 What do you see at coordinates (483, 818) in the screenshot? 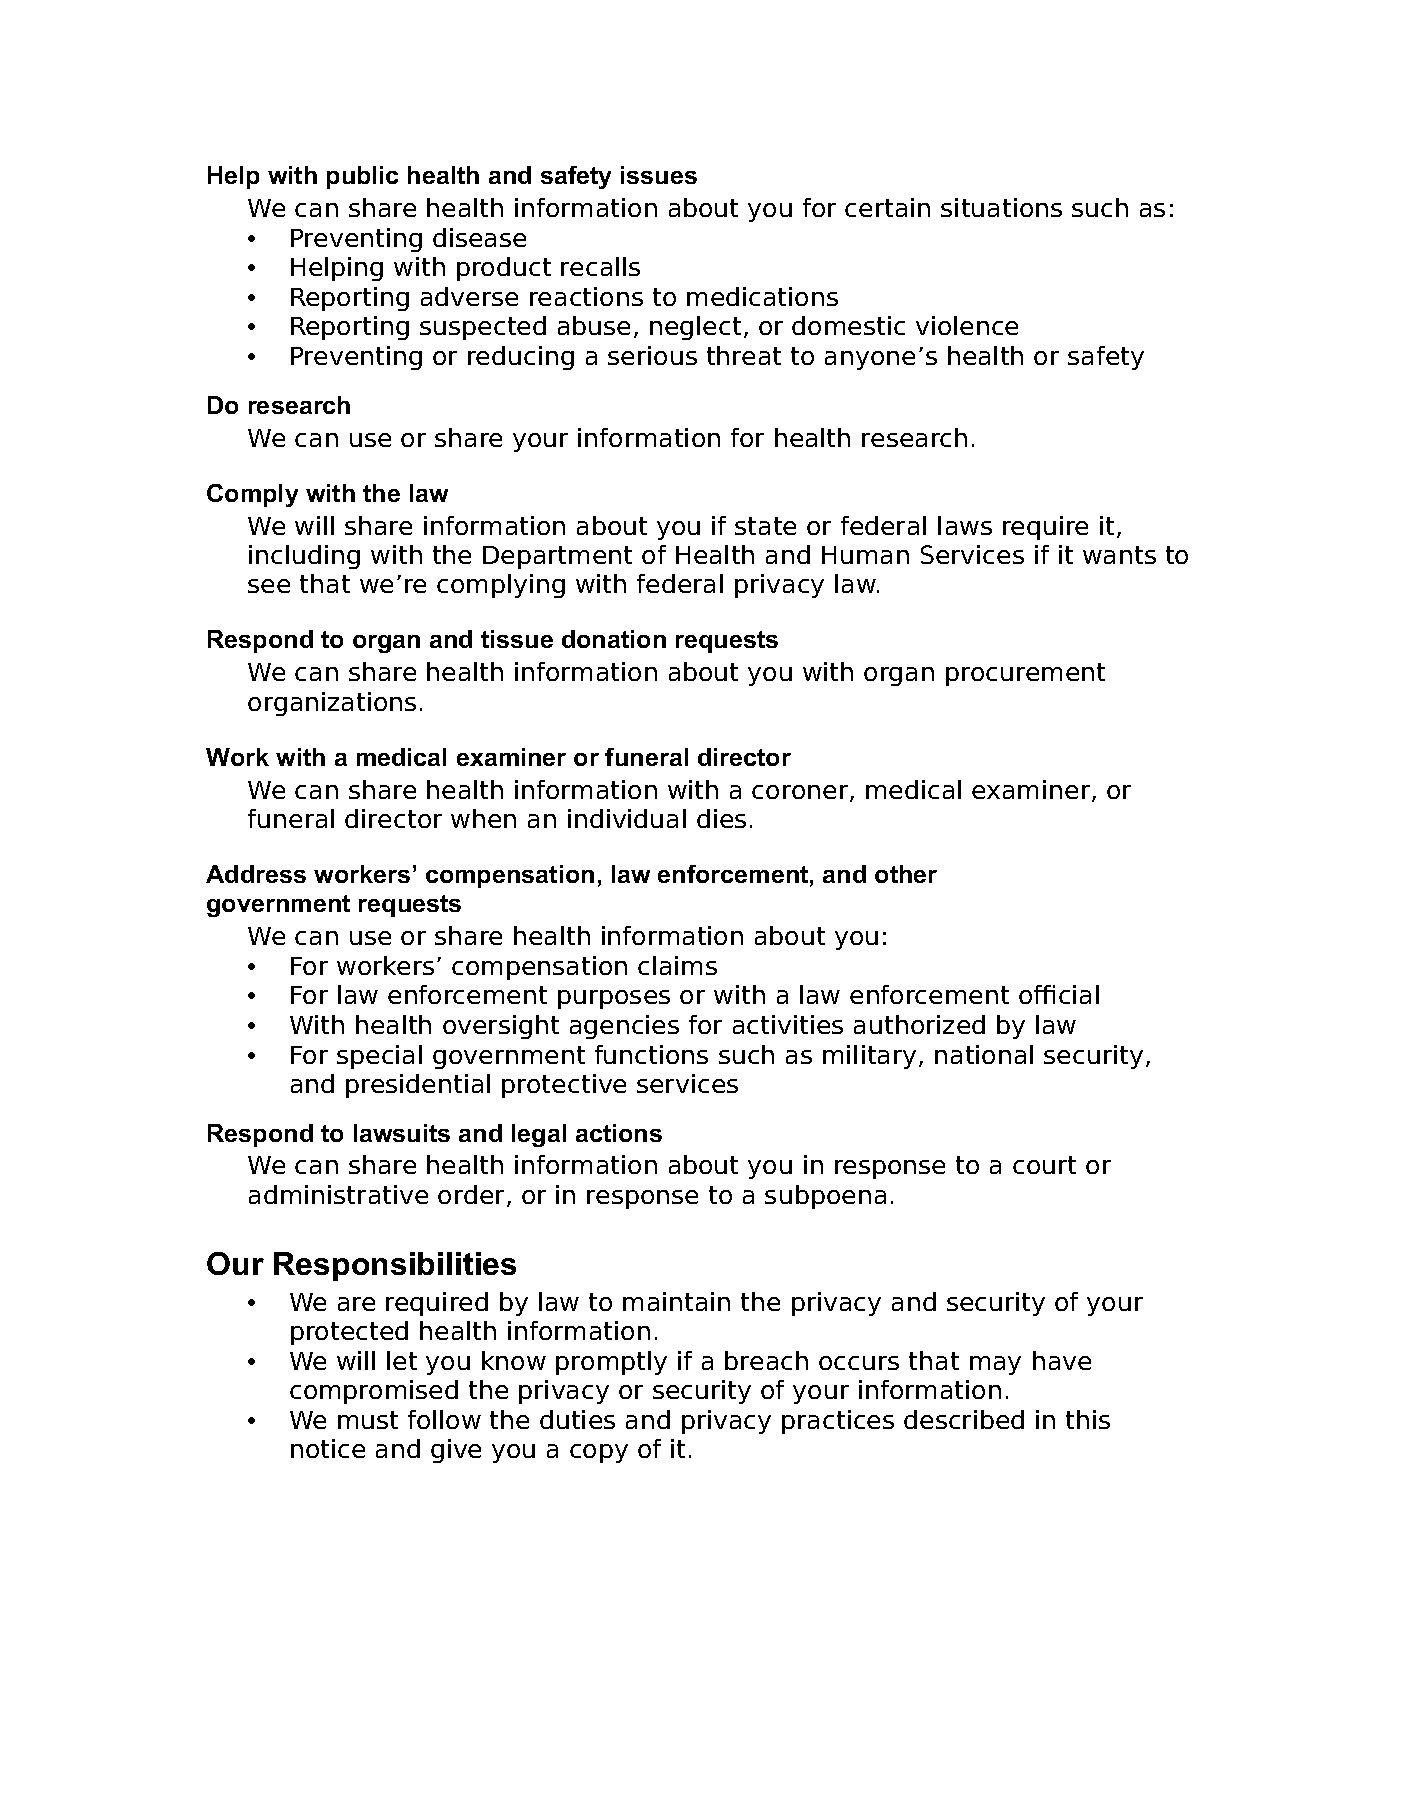
I see `when` at bounding box center [483, 818].
